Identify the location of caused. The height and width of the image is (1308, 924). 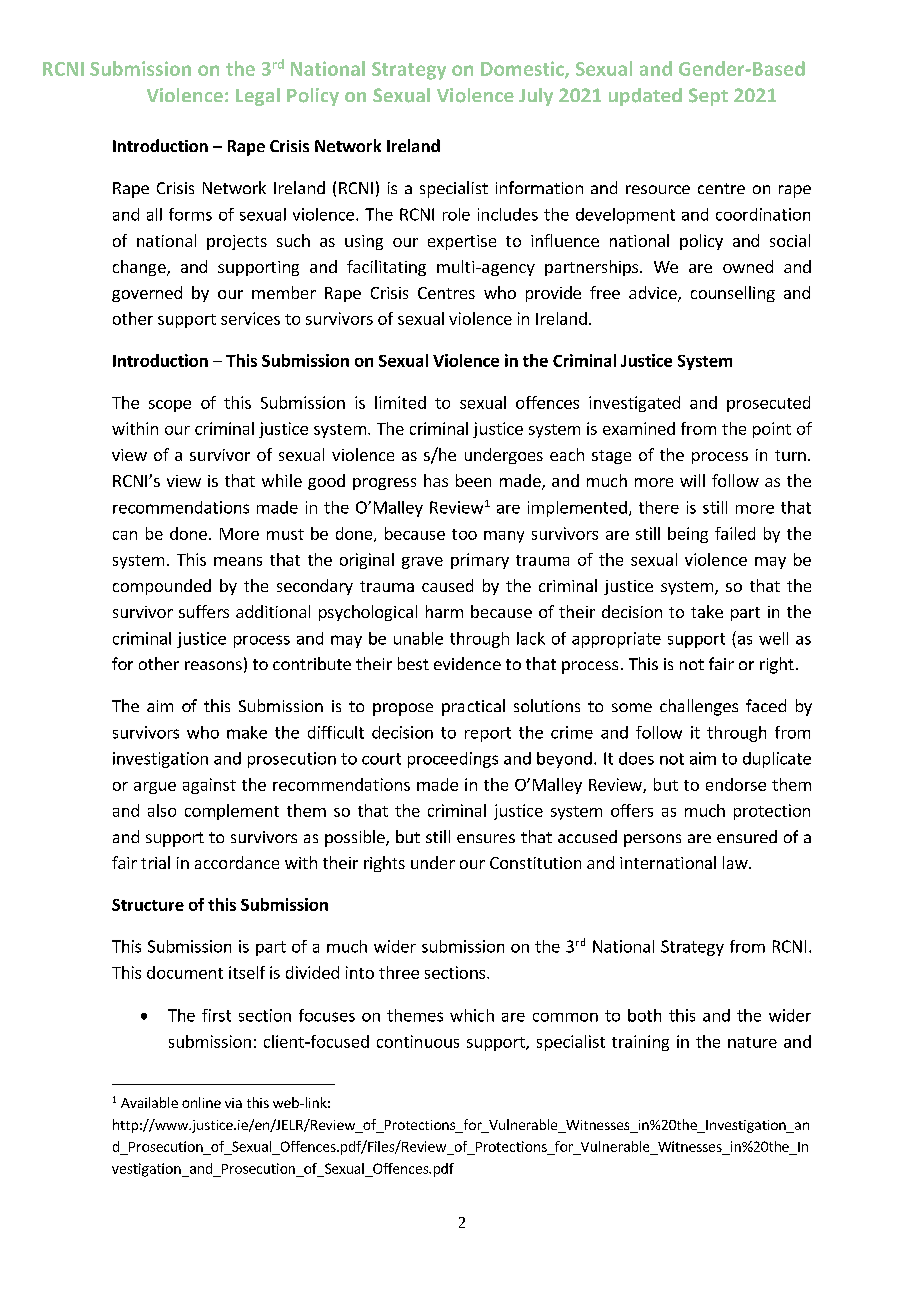
(447, 585).
